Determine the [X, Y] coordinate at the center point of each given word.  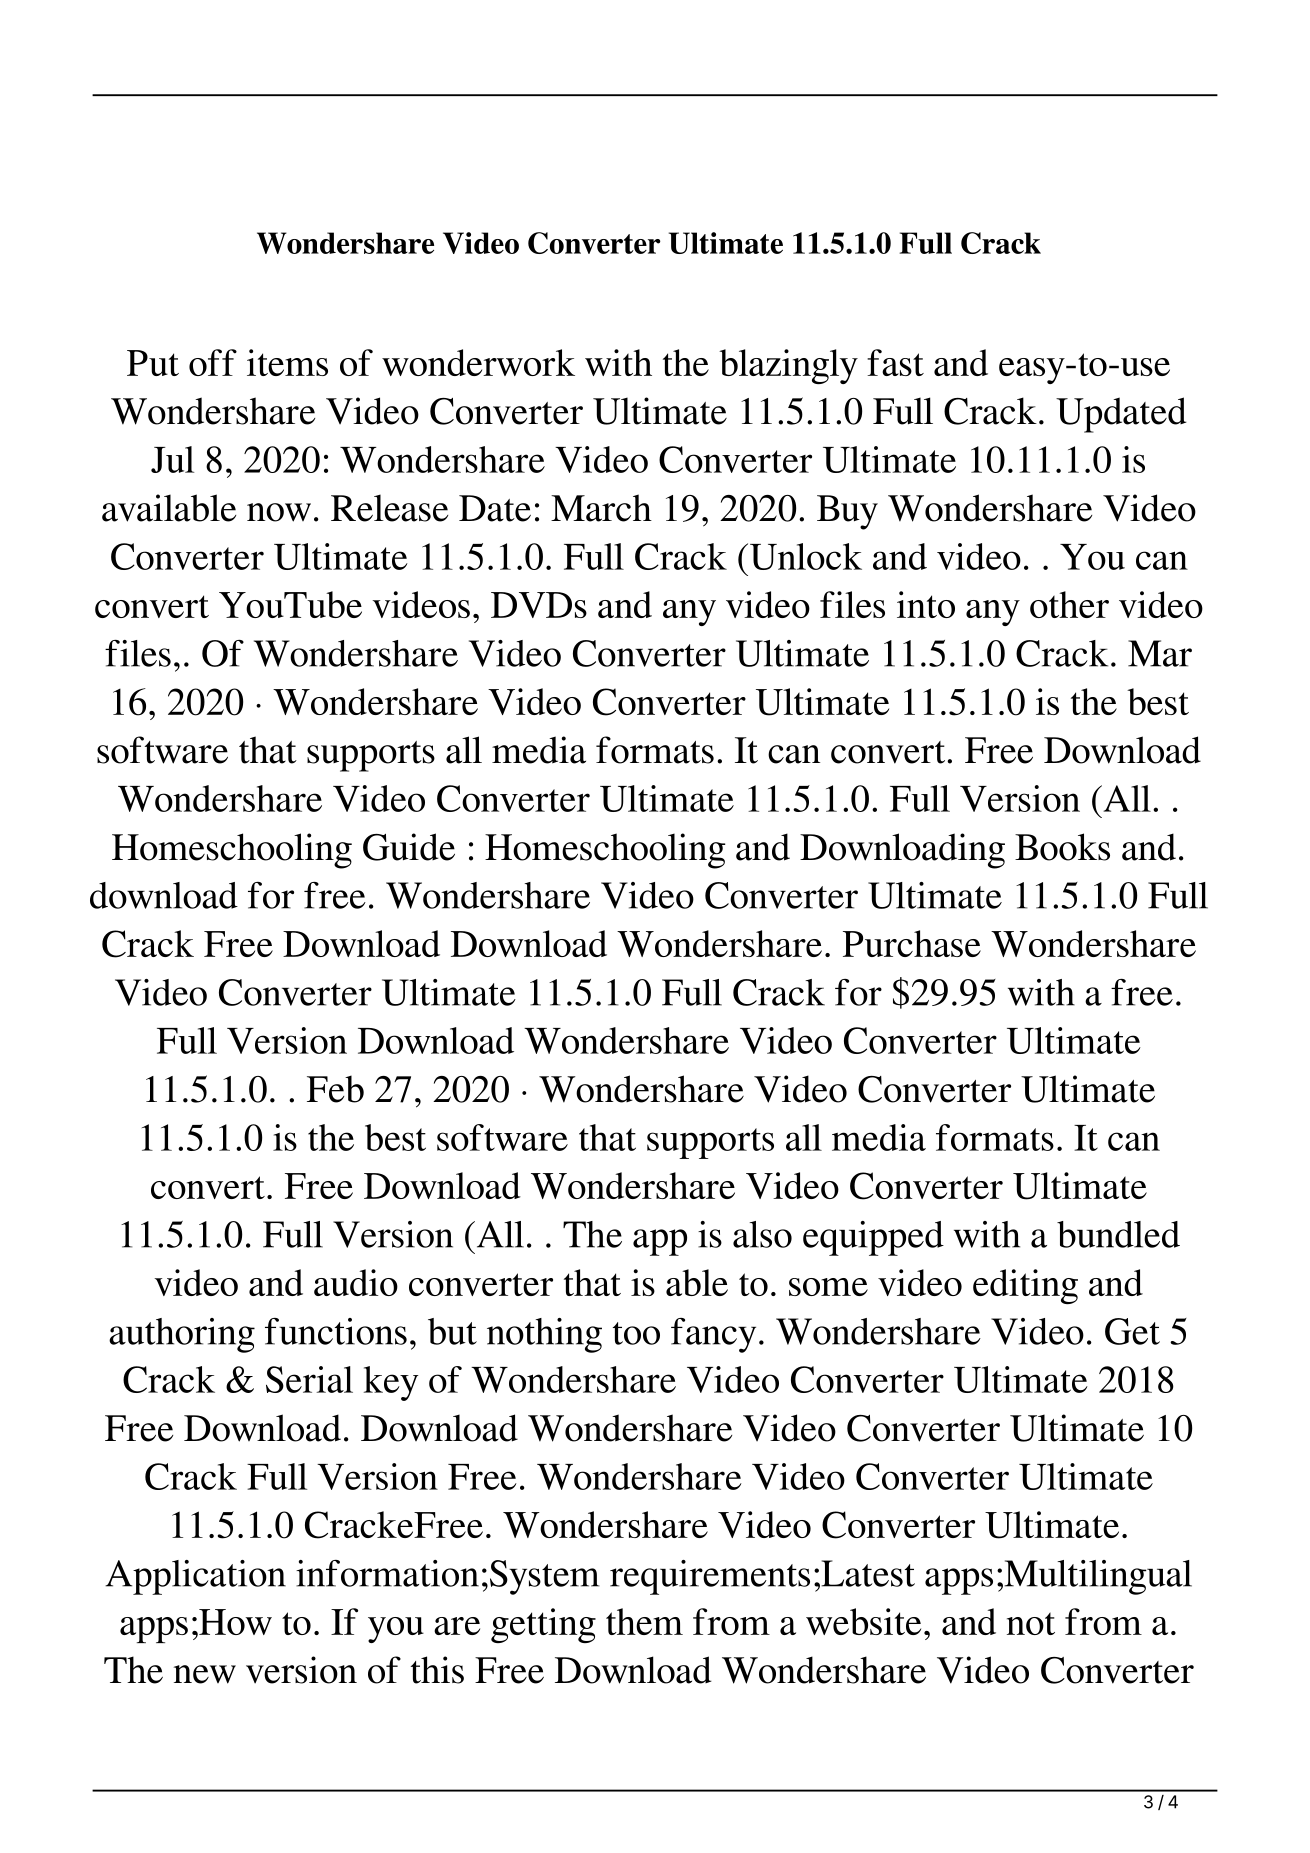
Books [1062, 847]
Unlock [806, 556]
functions [336, 1331]
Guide [409, 847]
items [287, 362]
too [636, 1333]
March [601, 508]
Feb [335, 1089]
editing [1025, 1286]
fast [895, 362]
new [205, 1674]
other [1069, 604]
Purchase [912, 943]
